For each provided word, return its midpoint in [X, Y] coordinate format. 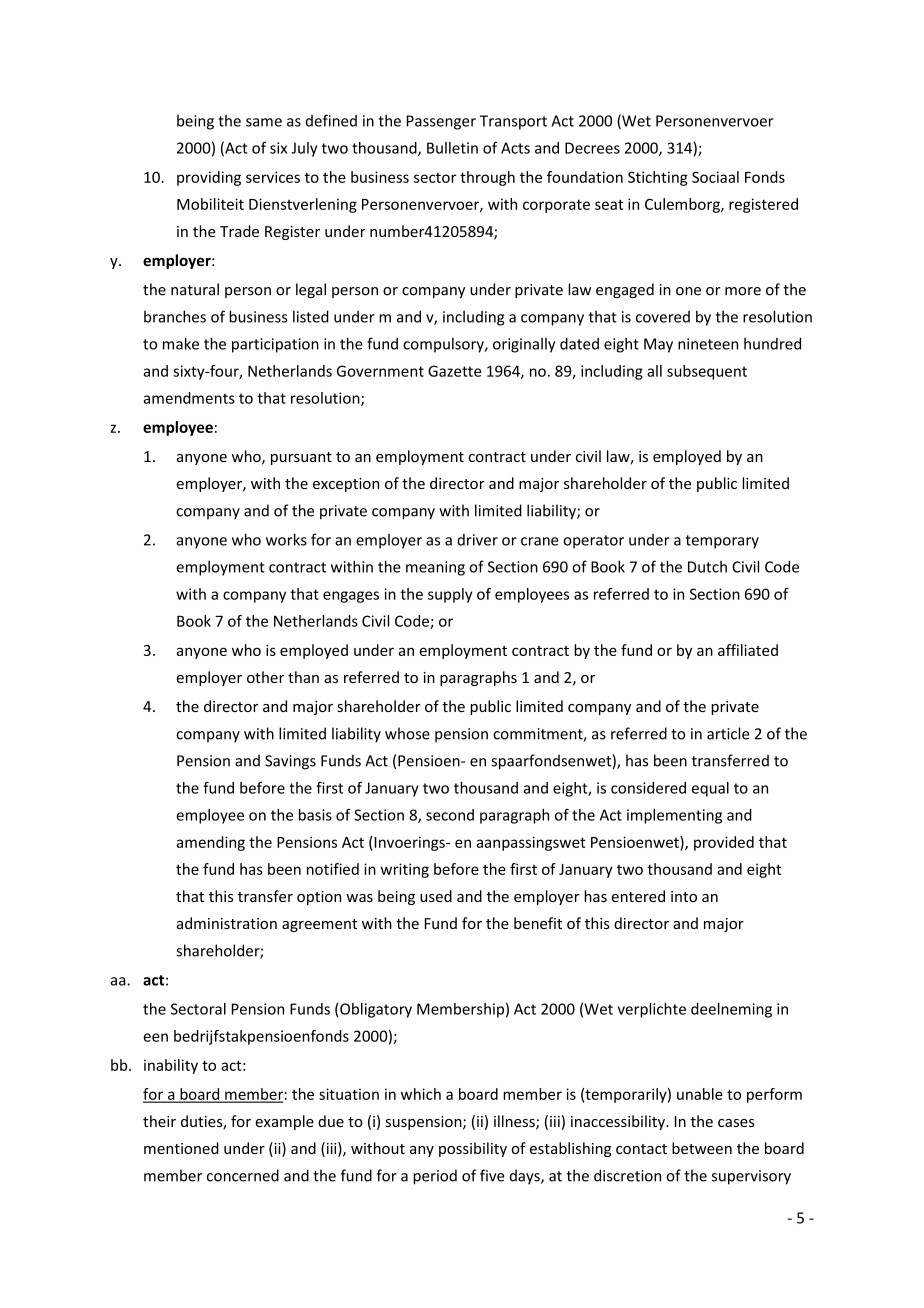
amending [210, 843]
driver [477, 540]
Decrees [592, 148]
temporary [722, 542]
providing [209, 178]
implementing [674, 816]
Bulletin [452, 148]
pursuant [301, 458]
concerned [243, 1175]
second [450, 815]
